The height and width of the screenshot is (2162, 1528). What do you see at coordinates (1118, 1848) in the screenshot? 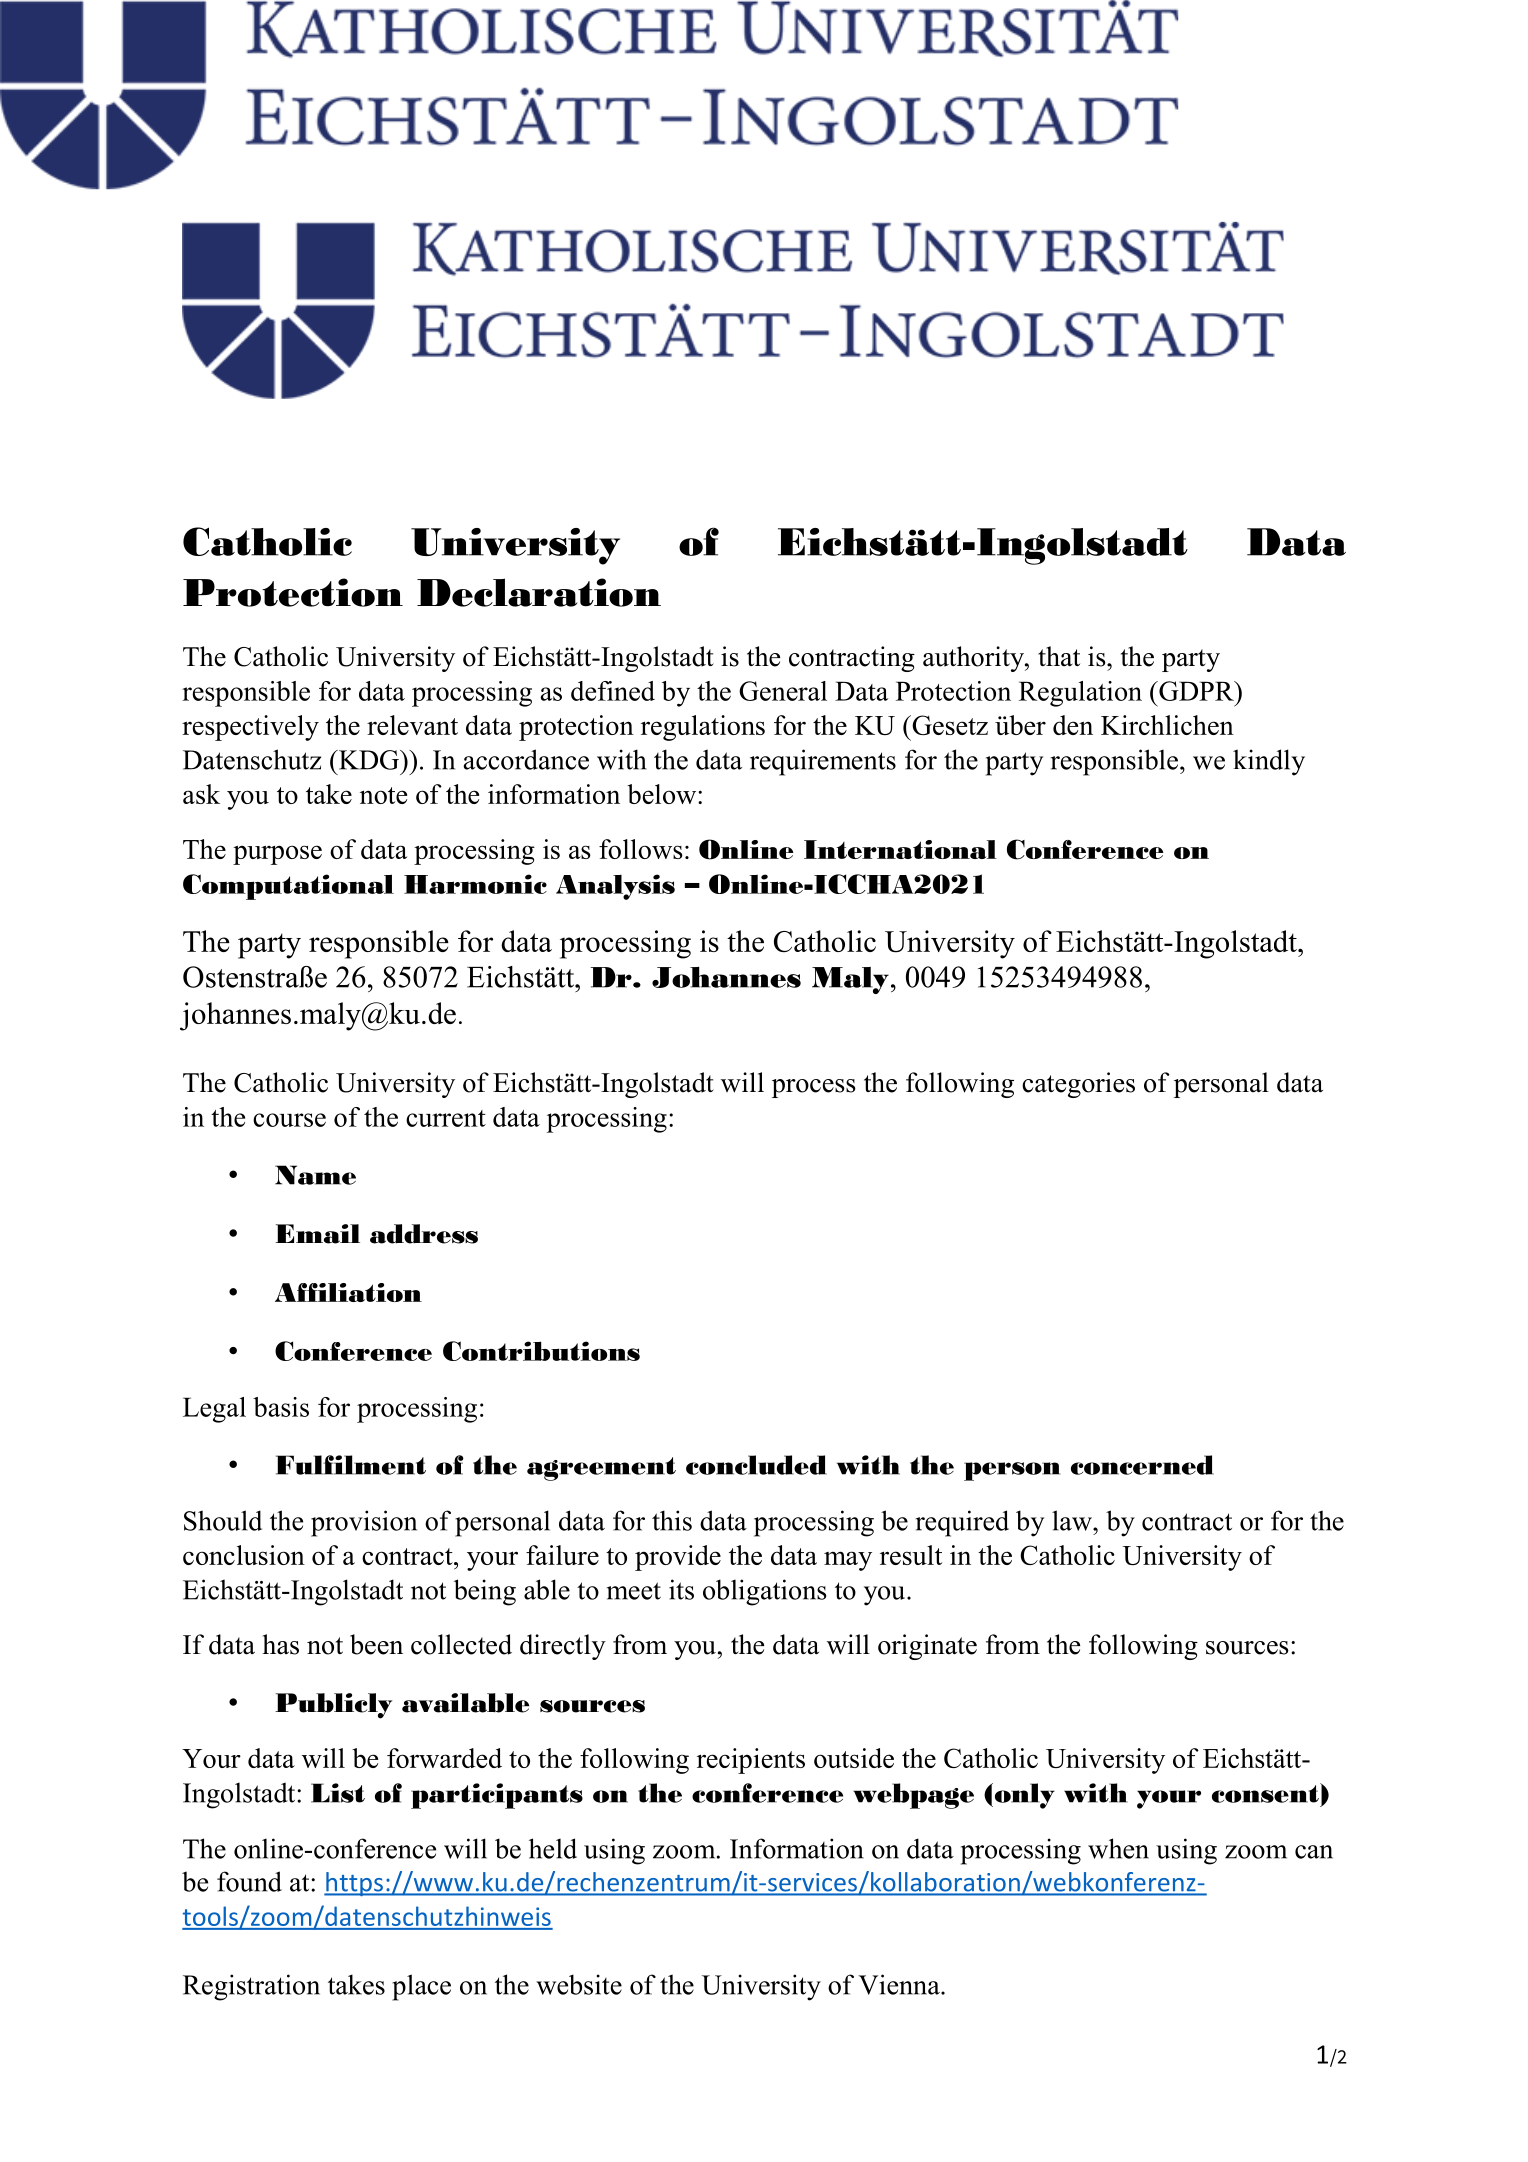
I see `when` at bounding box center [1118, 1848].
